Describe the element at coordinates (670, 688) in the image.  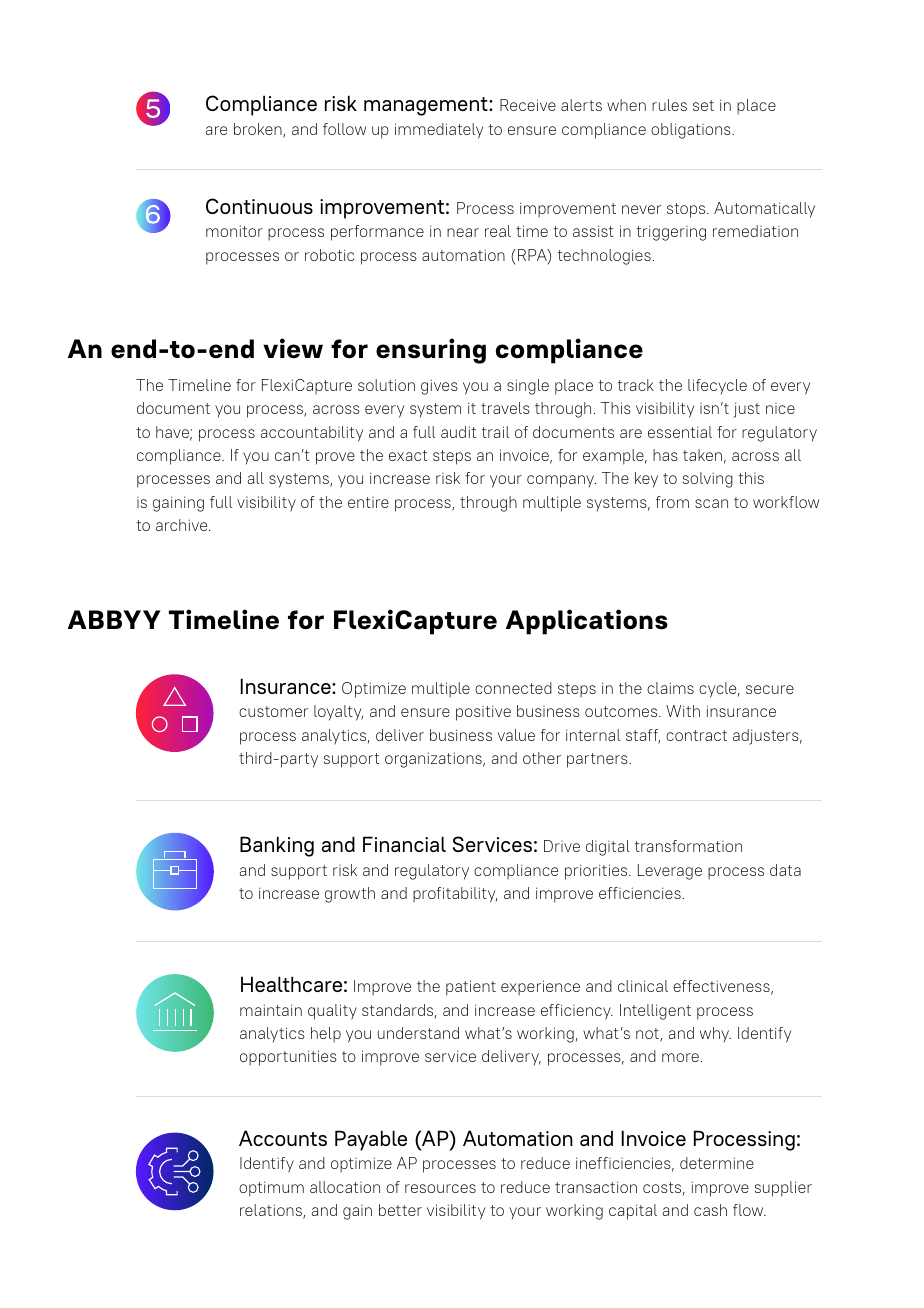
I see `claims` at that location.
